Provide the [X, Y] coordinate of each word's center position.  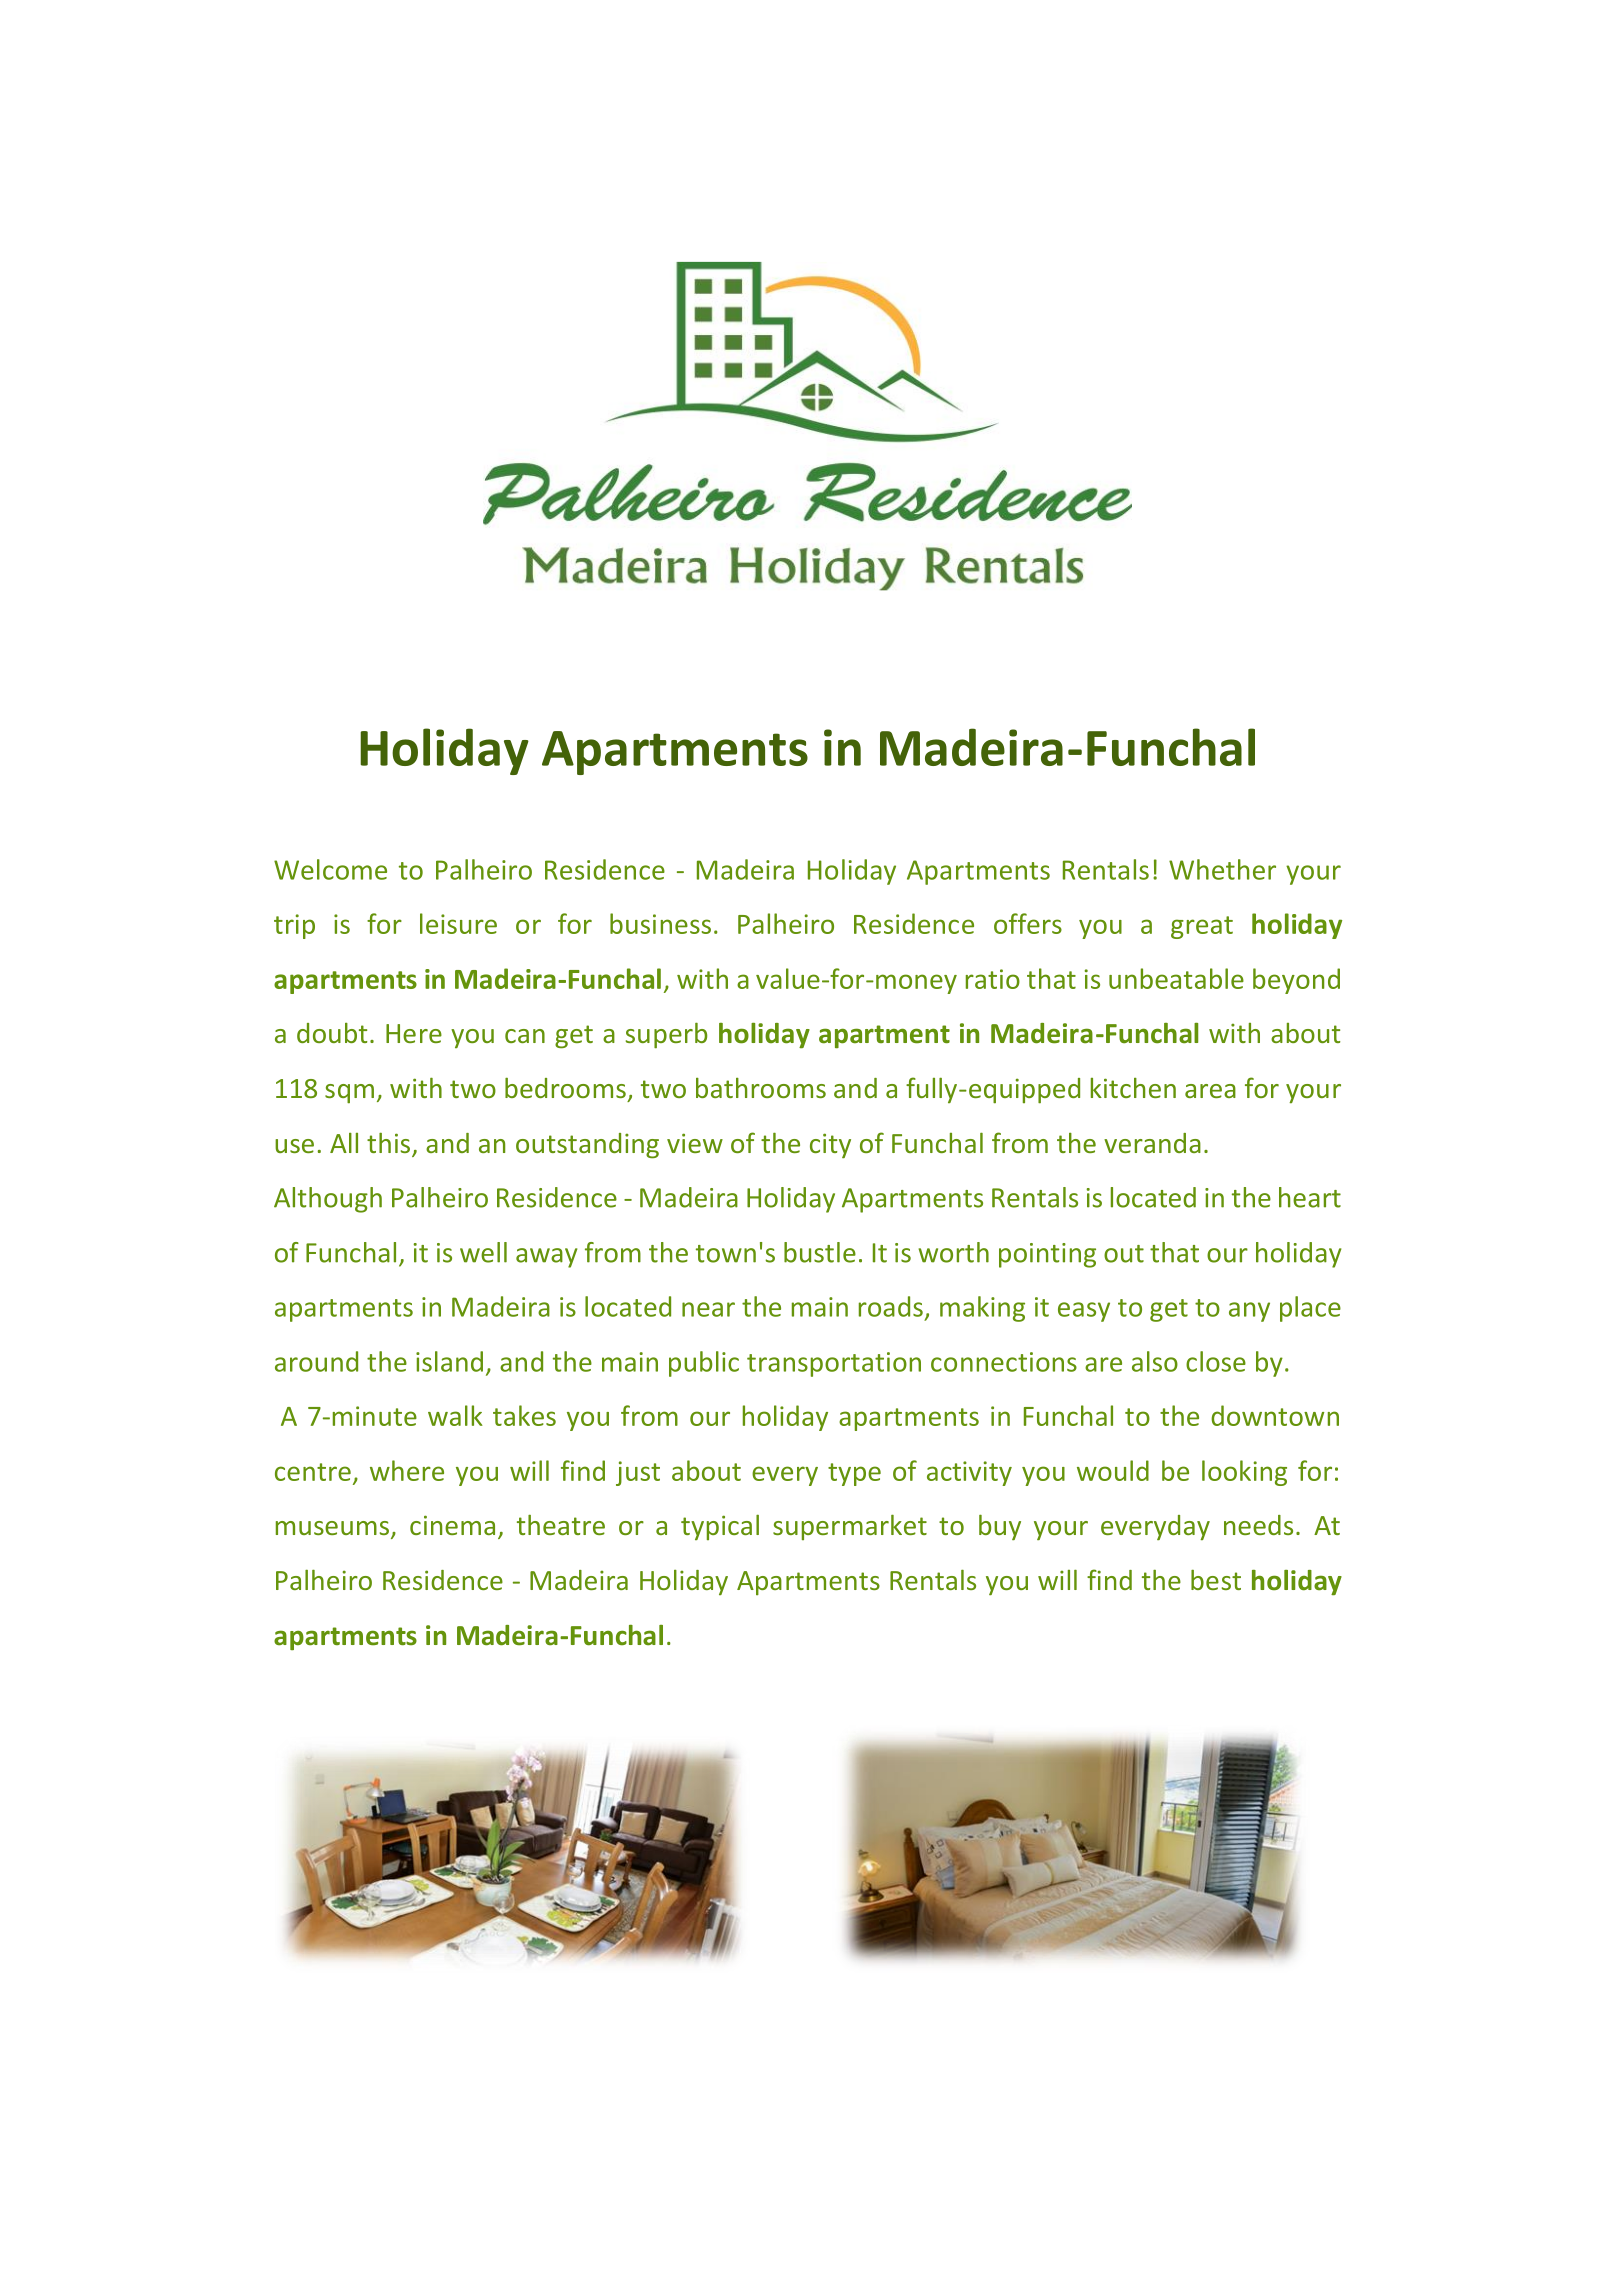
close [1216, 1361]
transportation [834, 1364]
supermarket [850, 1527]
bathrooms [761, 1088]
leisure [458, 923]
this [390, 1144]
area [1210, 1091]
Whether [1222, 869]
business [660, 923]
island [449, 1361]
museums [334, 1529]
